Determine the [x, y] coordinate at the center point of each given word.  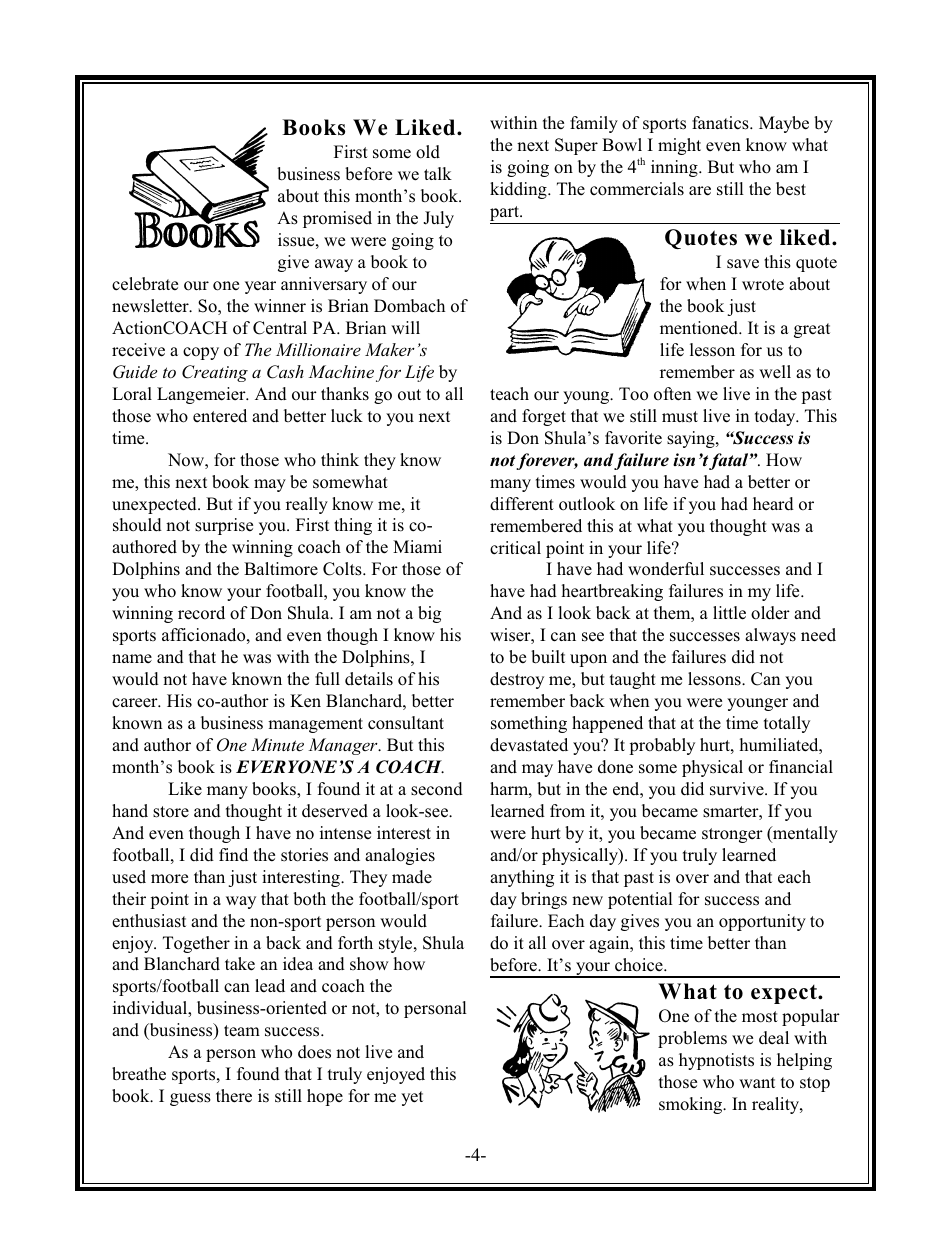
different [522, 504]
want [757, 1082]
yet [412, 1098]
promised [337, 219]
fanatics [721, 123]
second [437, 789]
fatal [730, 461]
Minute [277, 745]
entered [220, 416]
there [234, 1096]
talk [438, 173]
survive [738, 789]
